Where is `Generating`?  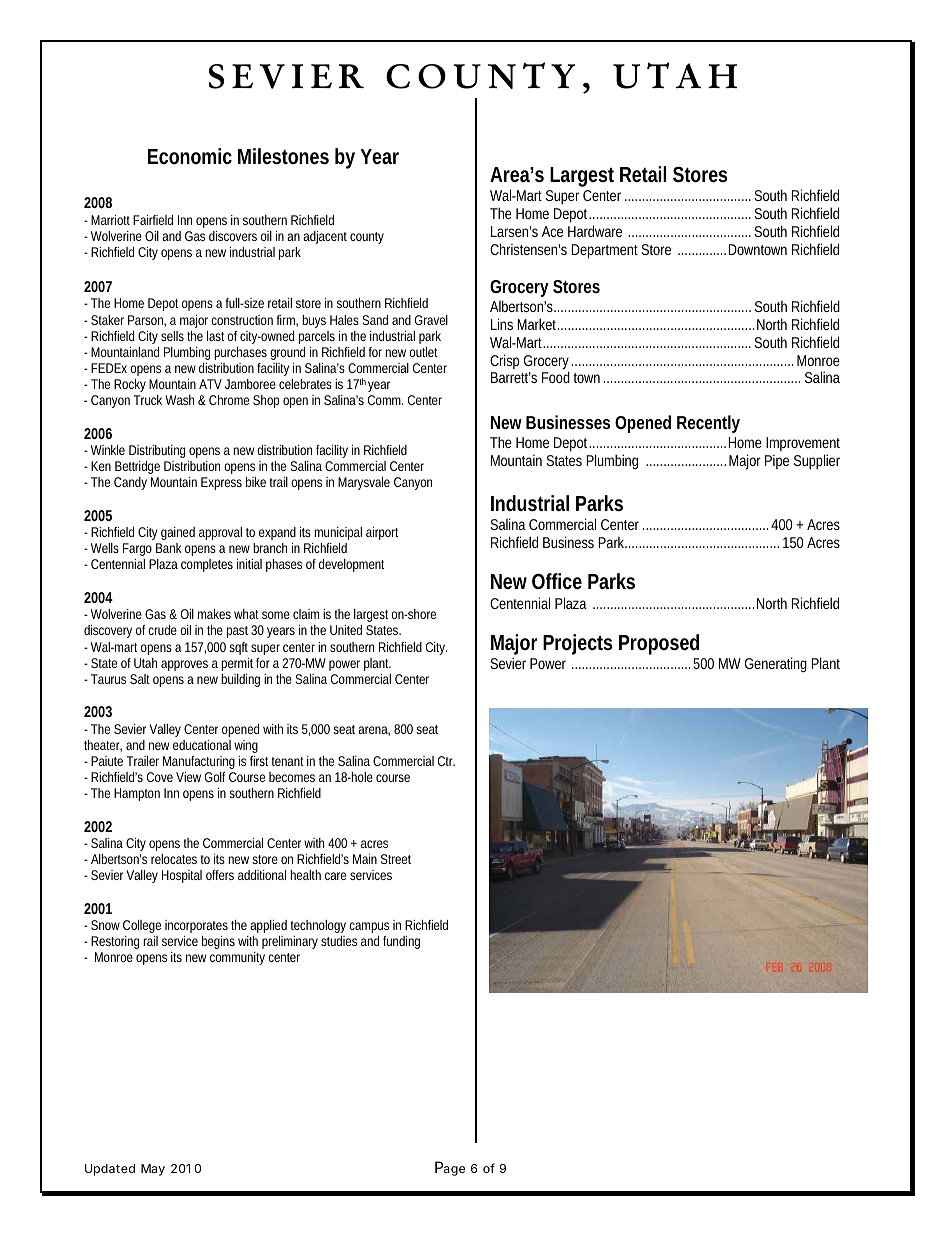
Generating is located at coordinates (776, 665).
